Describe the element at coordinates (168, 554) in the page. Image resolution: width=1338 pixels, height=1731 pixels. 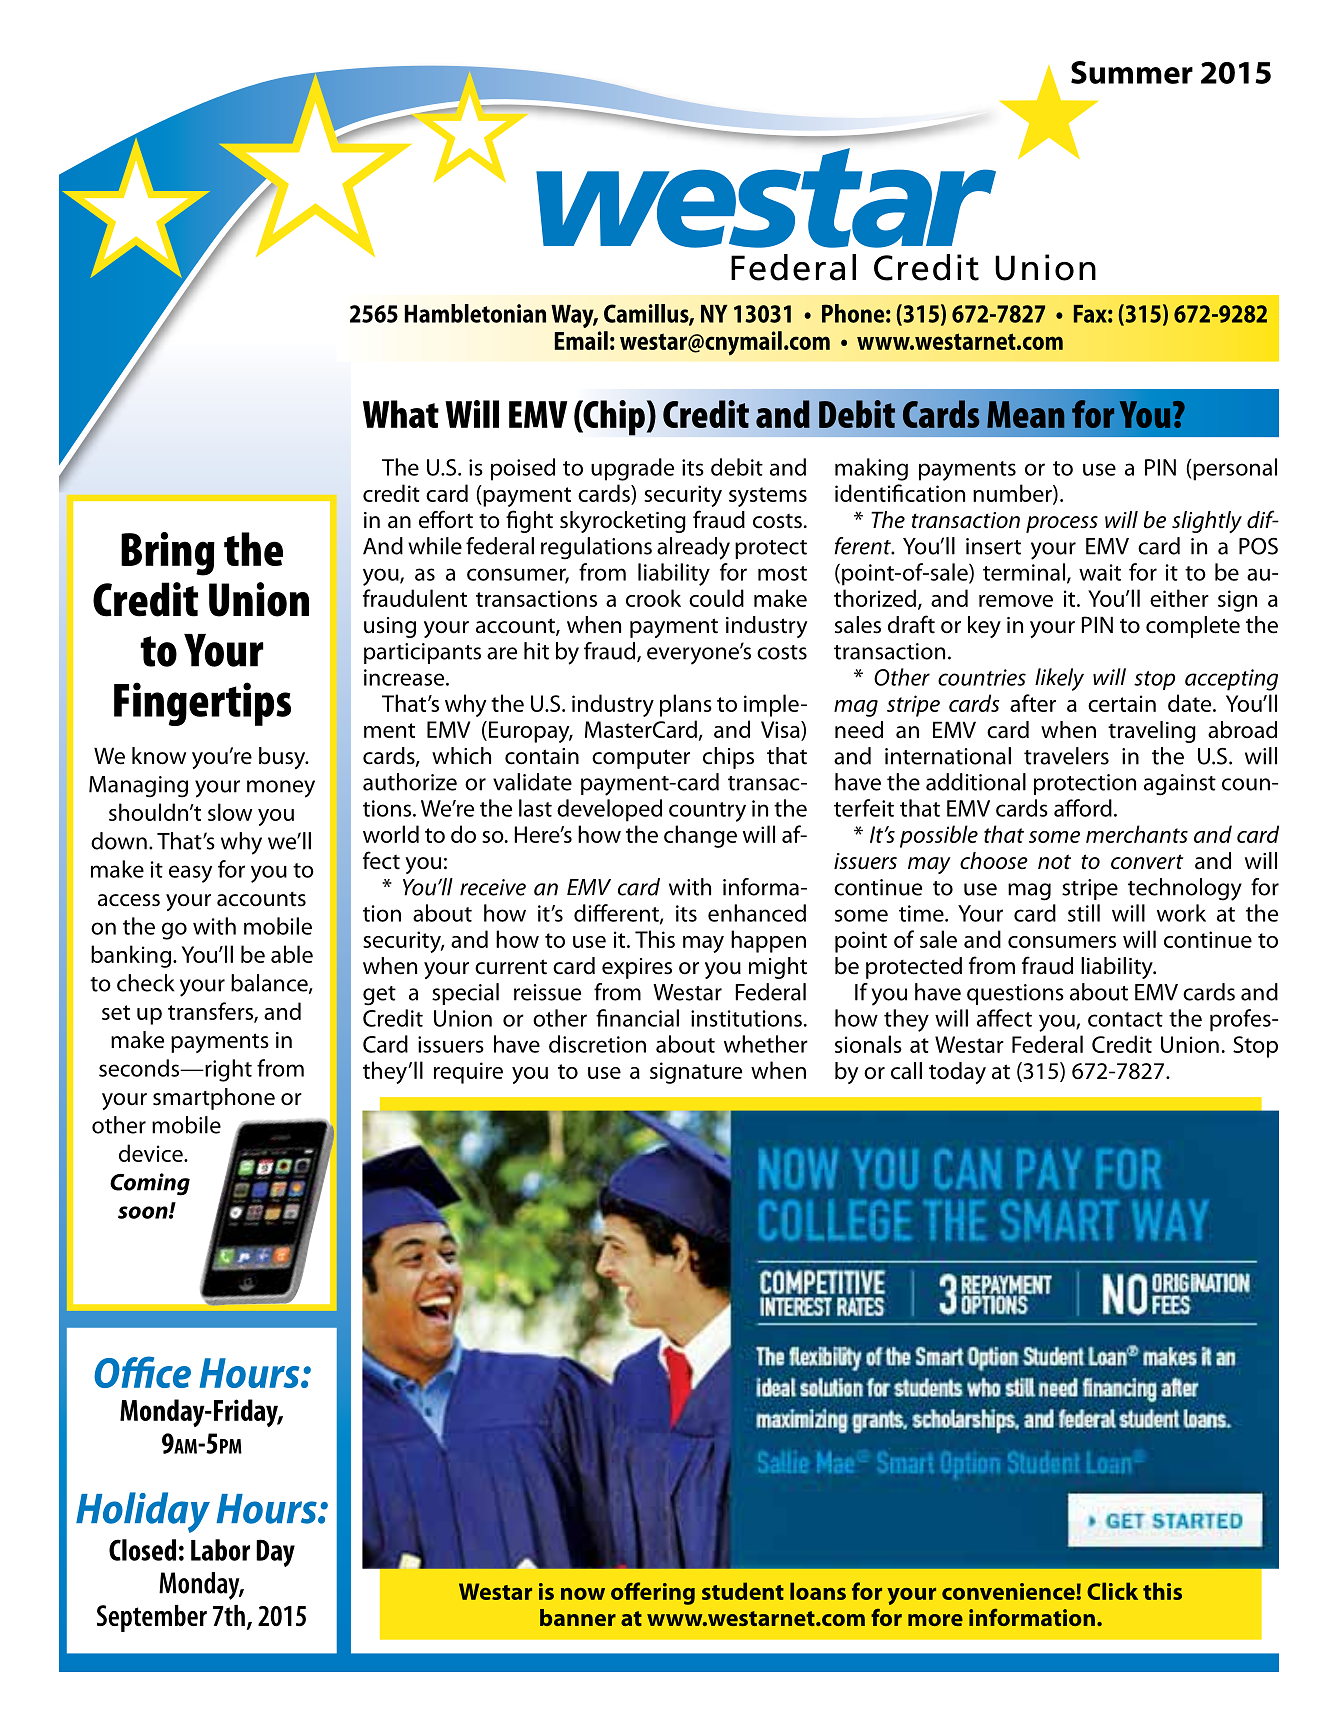
I see `Bring` at that location.
